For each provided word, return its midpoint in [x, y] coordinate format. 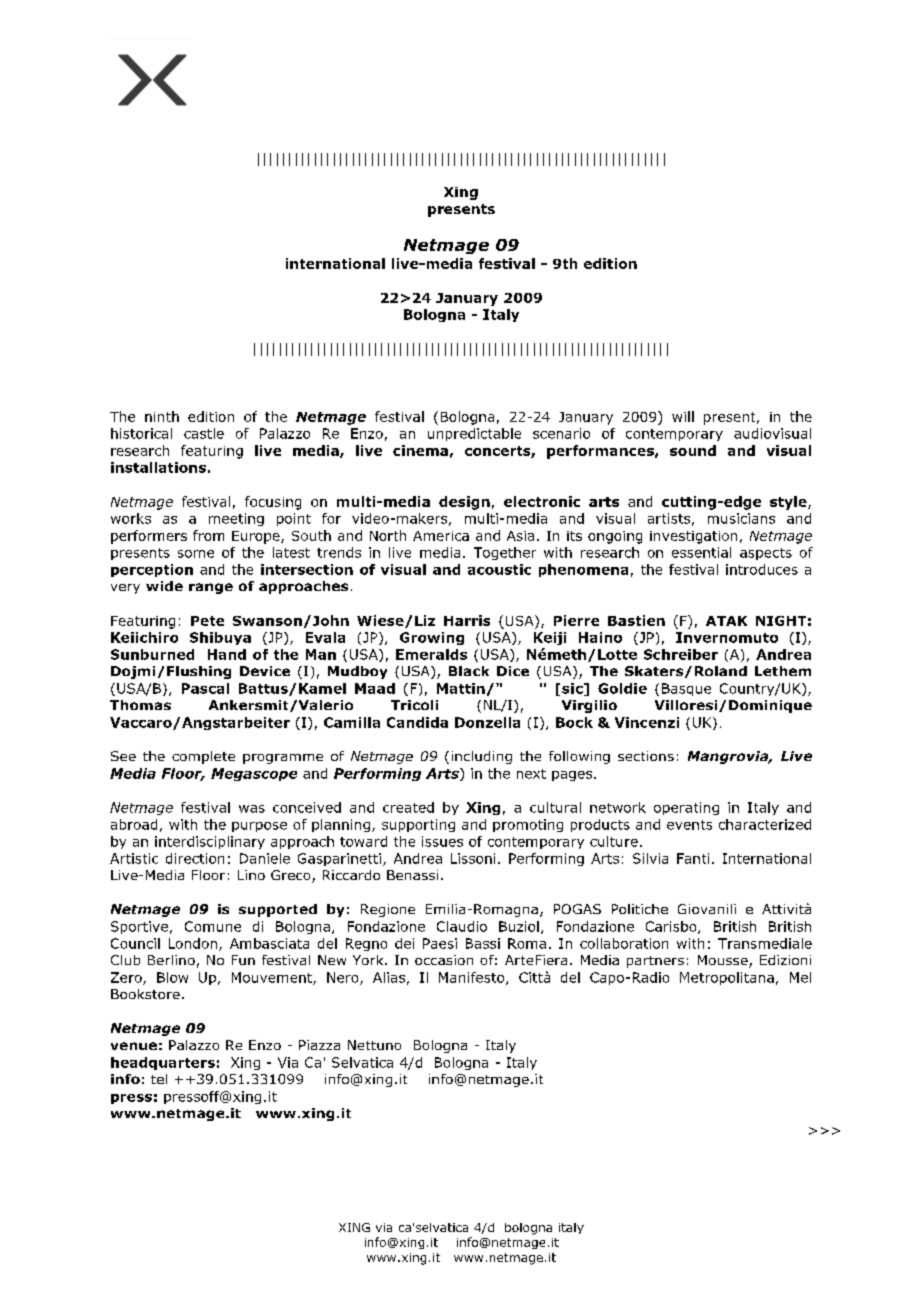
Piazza [319, 1045]
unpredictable [474, 434]
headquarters [163, 1063]
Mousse [724, 961]
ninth [162, 416]
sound [693, 450]
